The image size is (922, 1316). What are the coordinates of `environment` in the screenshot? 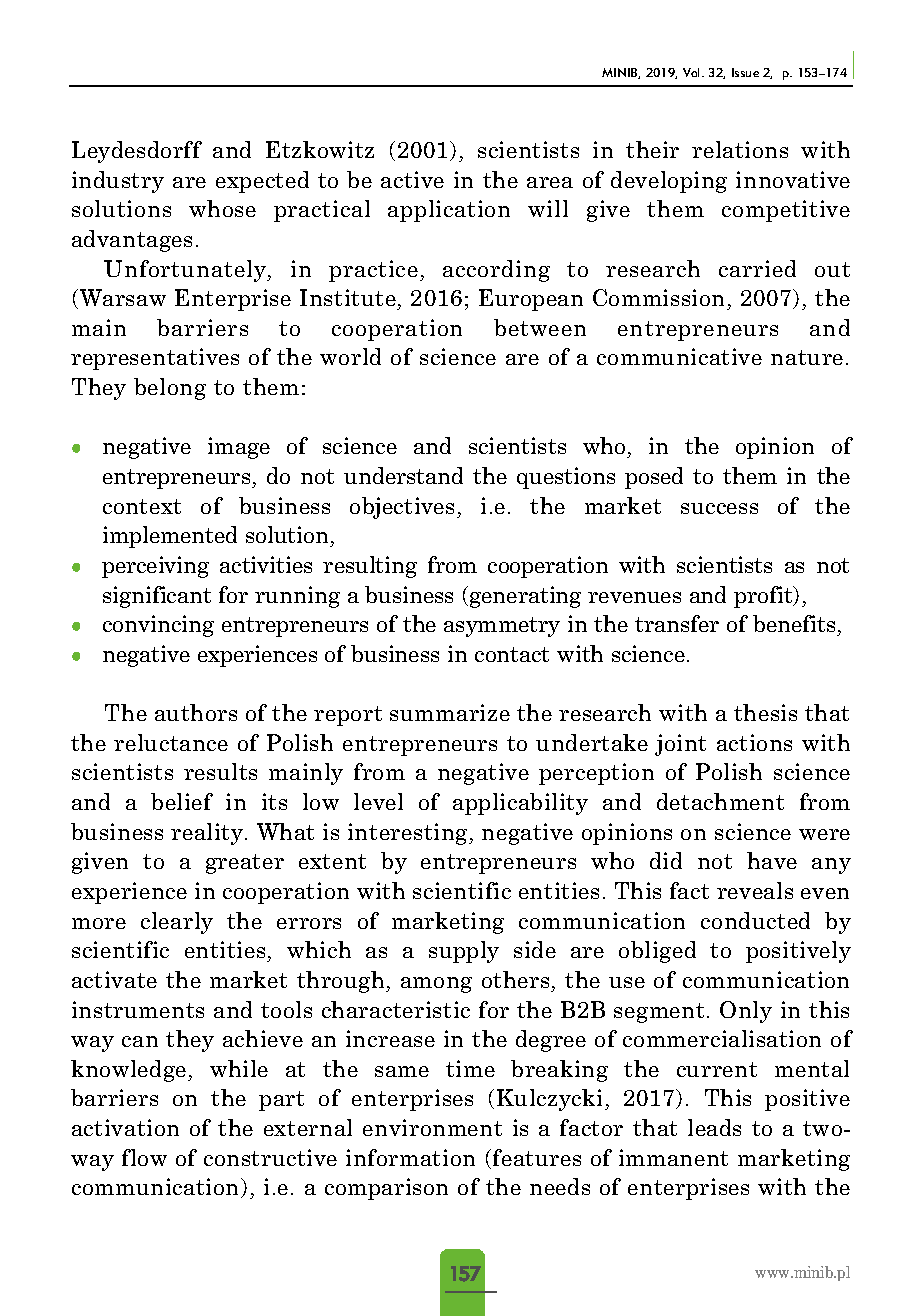 It's located at (432, 1127).
